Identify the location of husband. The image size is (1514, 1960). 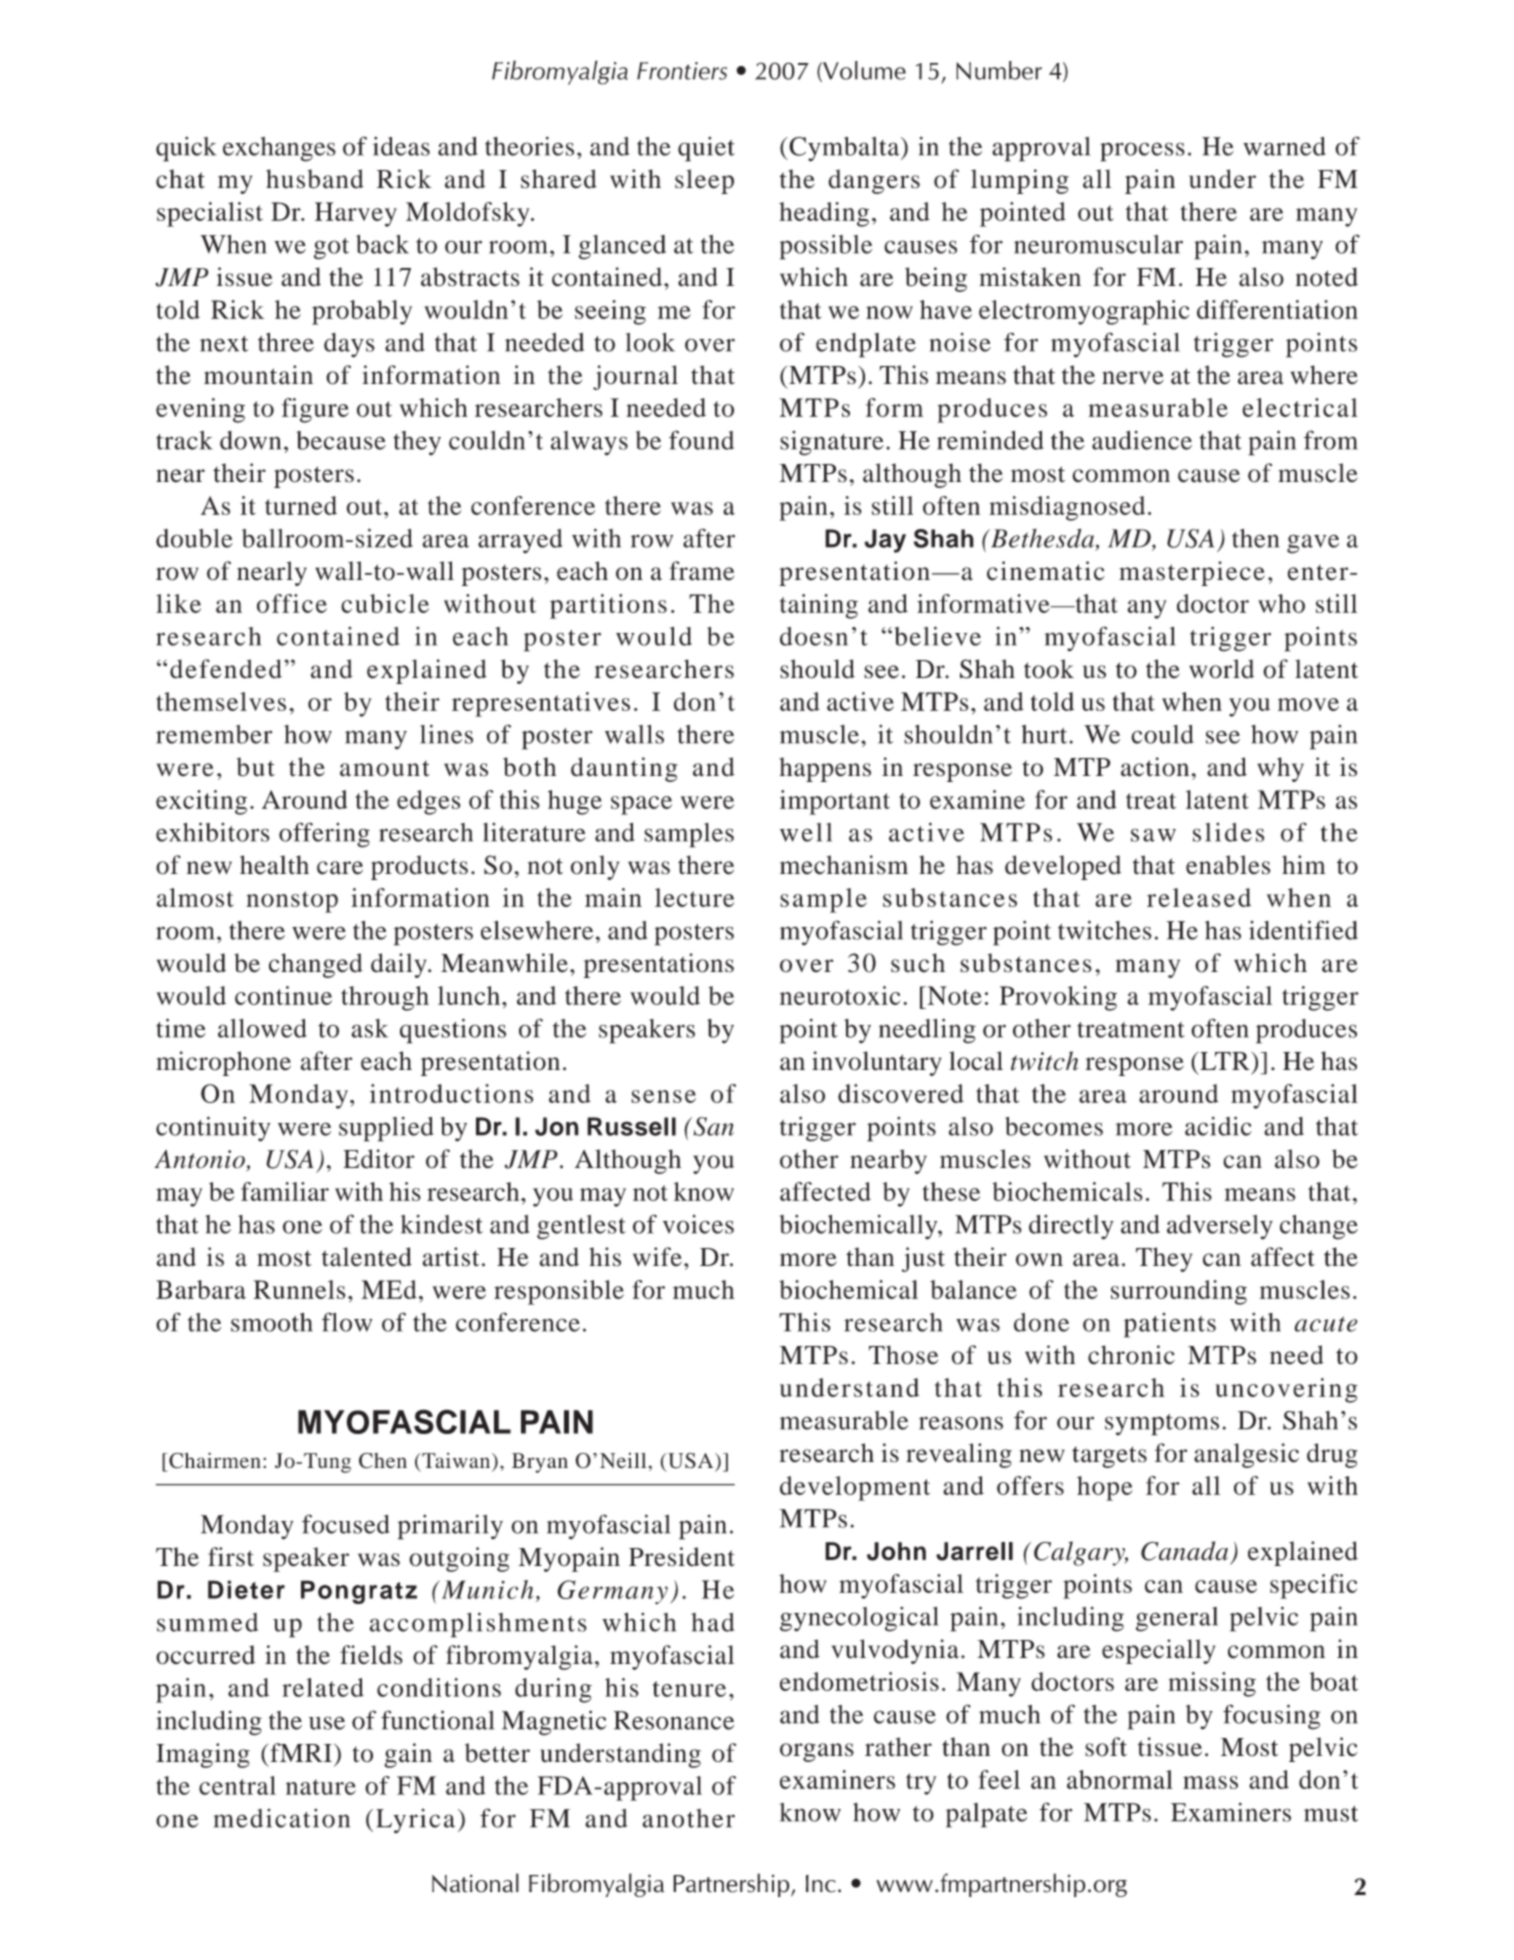
(315, 179).
